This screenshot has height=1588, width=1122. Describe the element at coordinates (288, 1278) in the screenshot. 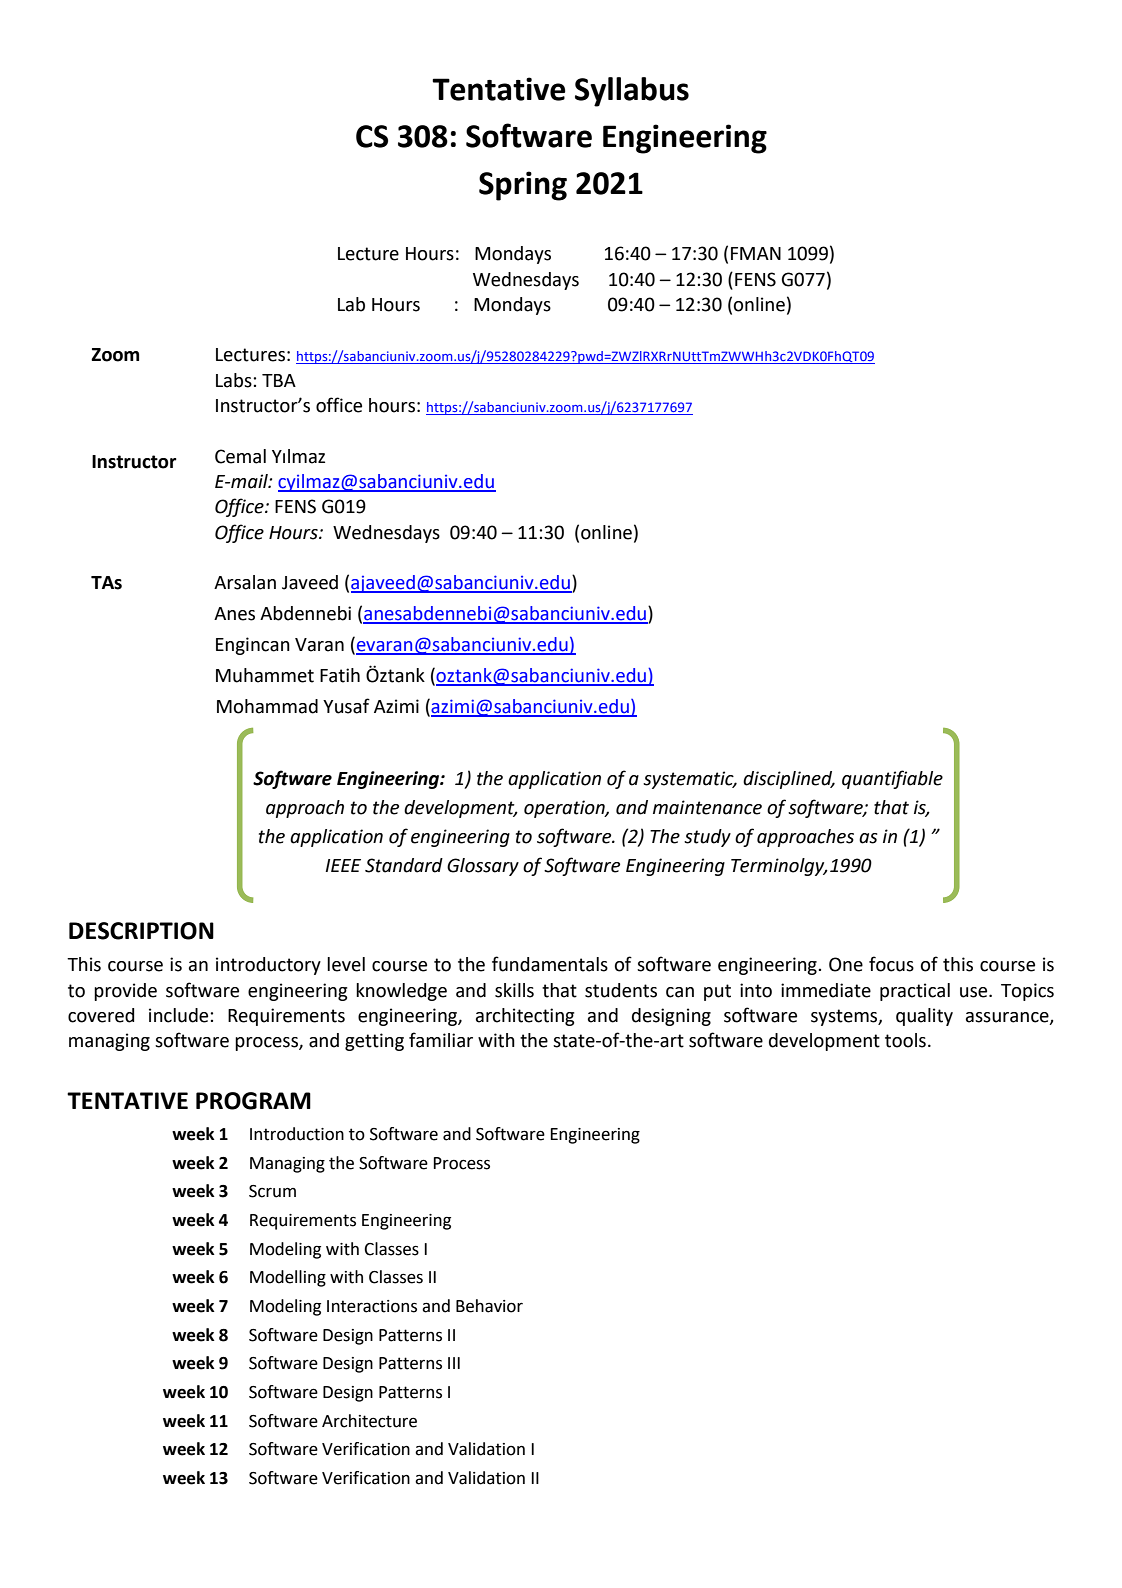

I see `Modelling` at that location.
